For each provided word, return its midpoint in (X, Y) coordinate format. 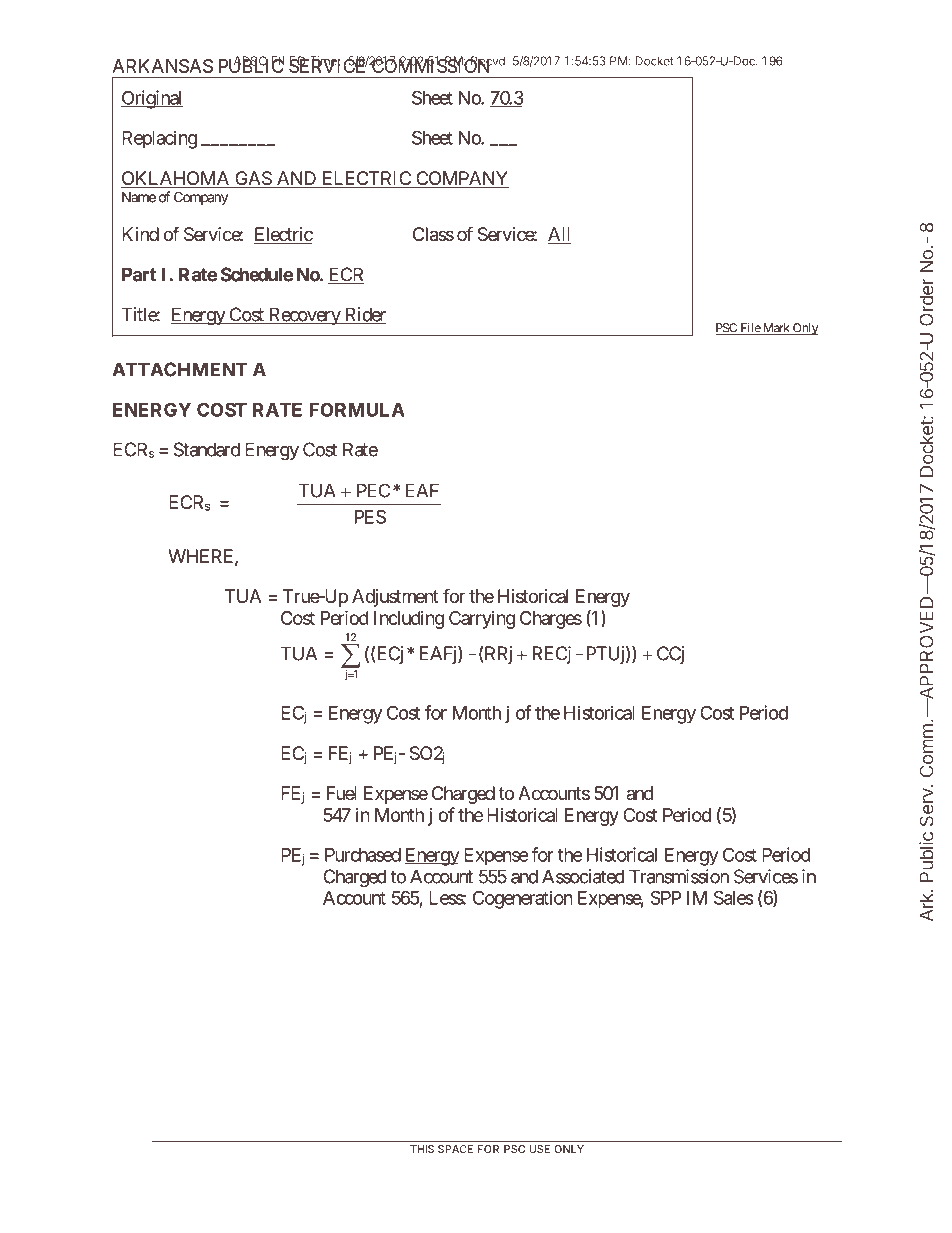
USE (539, 1149)
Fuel (342, 793)
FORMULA (357, 409)
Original (152, 99)
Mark (776, 329)
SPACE (455, 1149)
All (559, 234)
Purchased (363, 855)
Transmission (679, 876)
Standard (207, 449)
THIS (422, 1149)
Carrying (482, 620)
